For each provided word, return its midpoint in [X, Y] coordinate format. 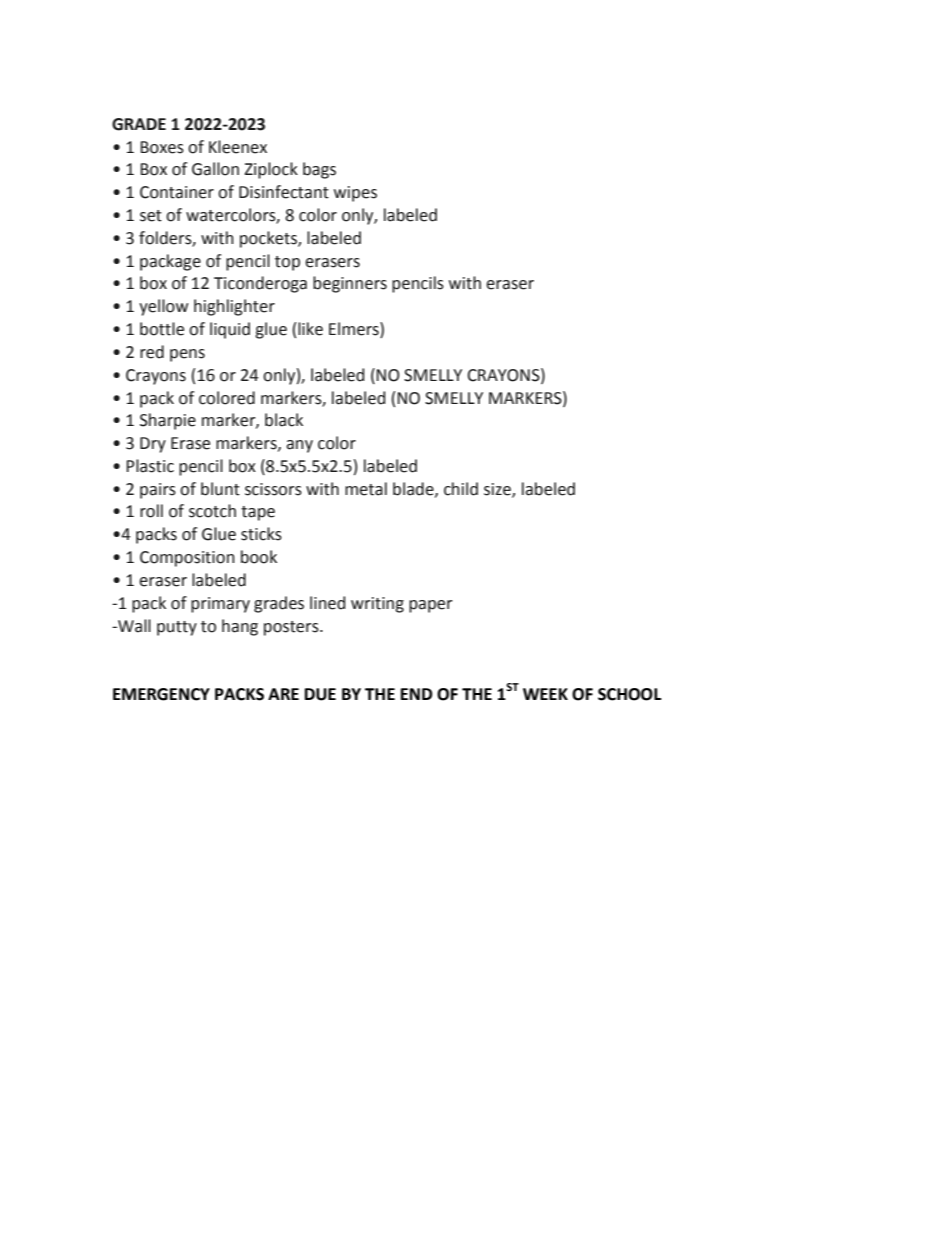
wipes [355, 194]
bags [319, 170]
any [299, 446]
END [416, 694]
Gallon [215, 169]
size [498, 490]
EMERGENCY [161, 694]
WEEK [545, 694]
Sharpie [168, 421]
